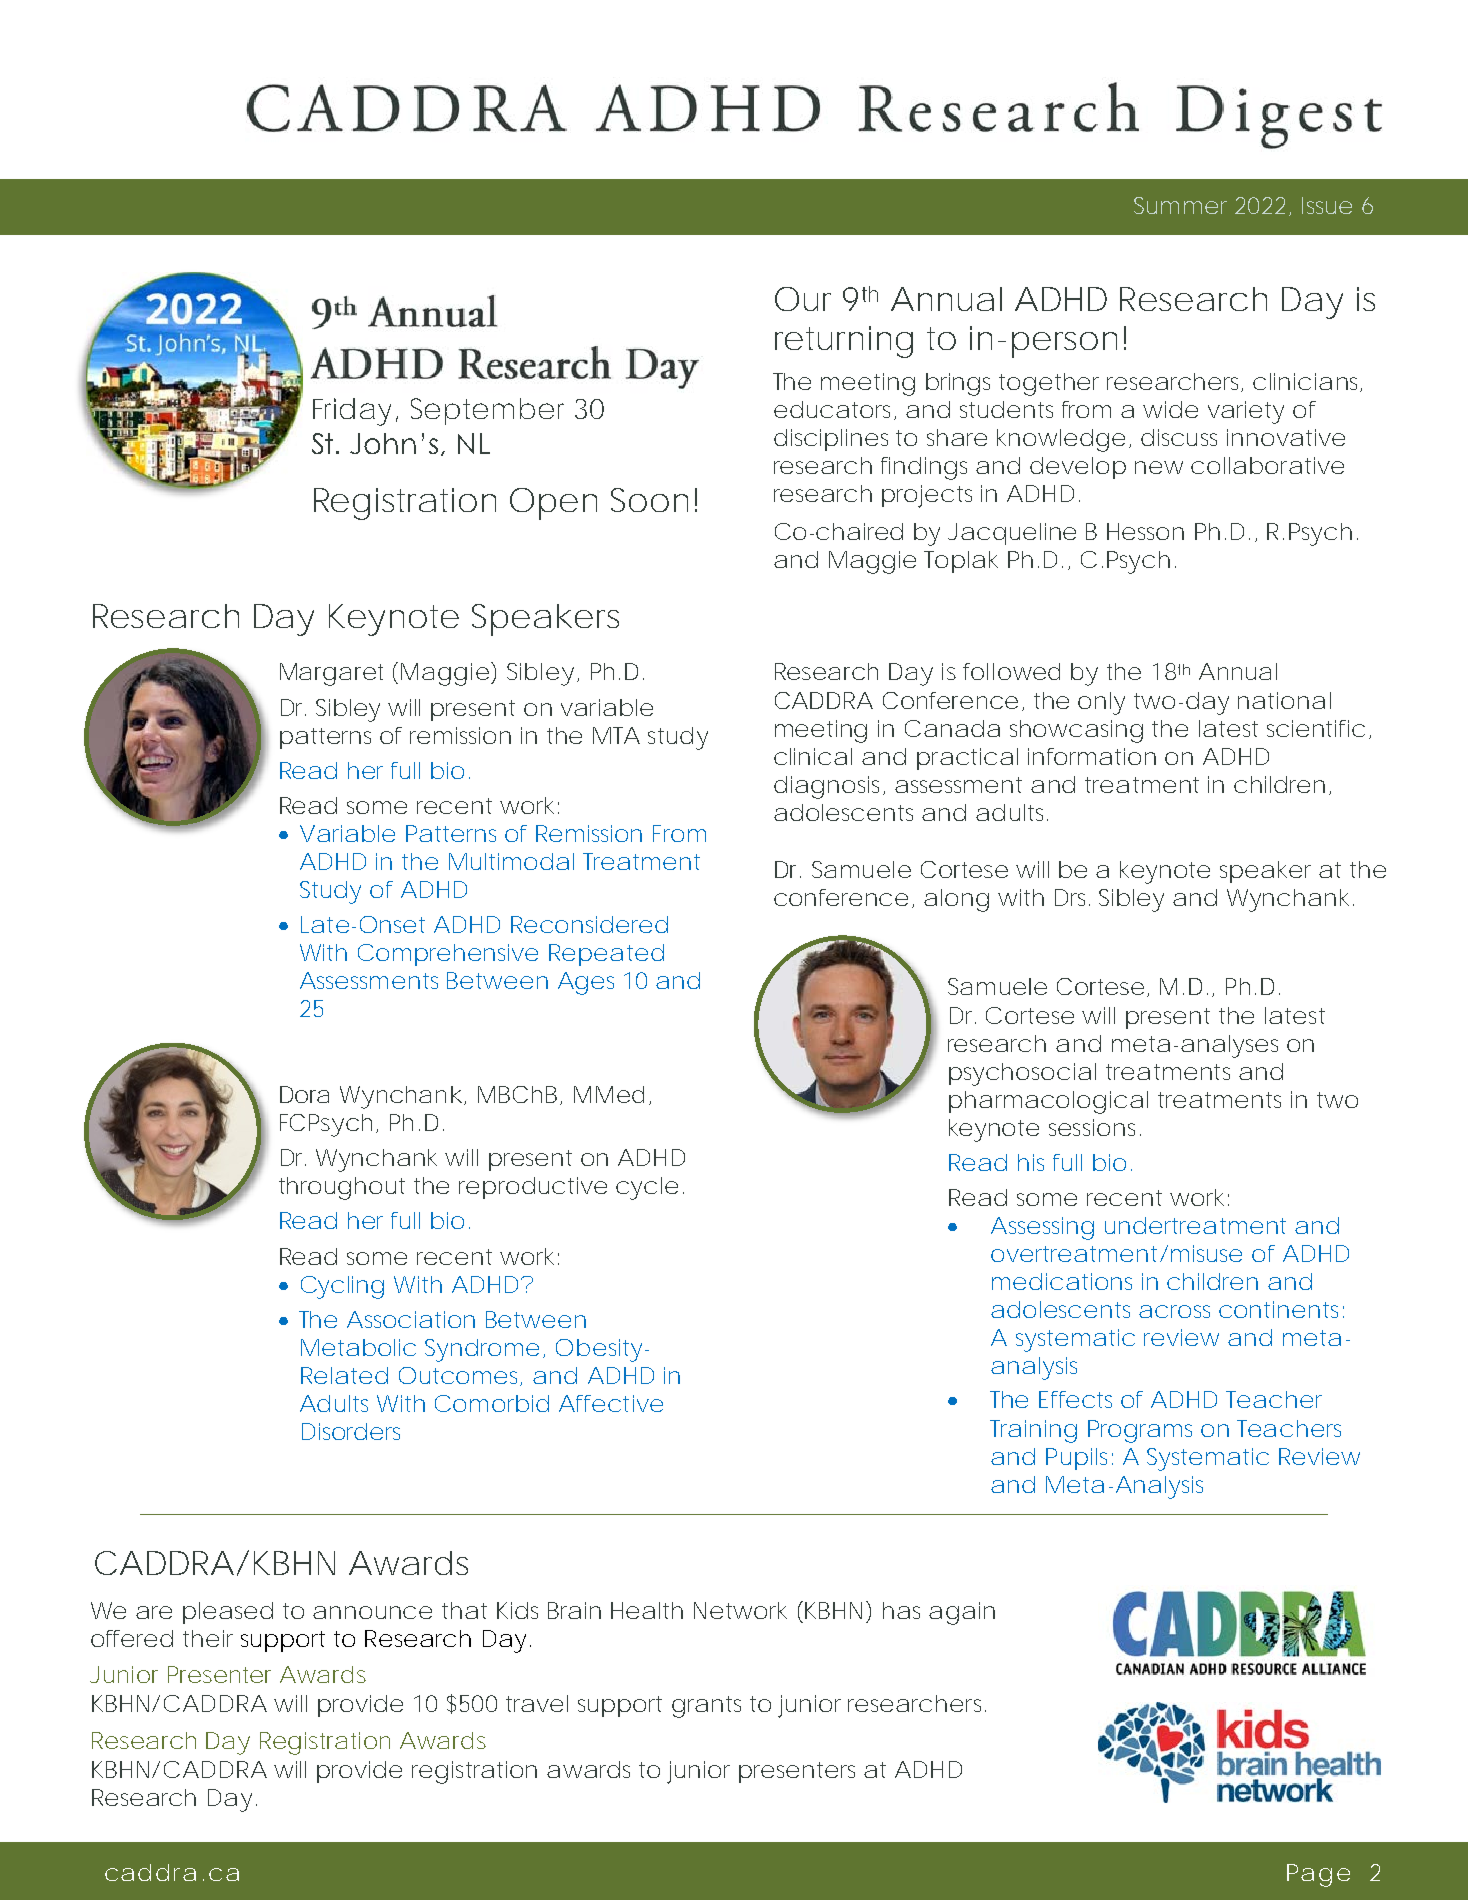  What do you see at coordinates (342, 1287) in the screenshot?
I see `Cycling` at bounding box center [342, 1287].
